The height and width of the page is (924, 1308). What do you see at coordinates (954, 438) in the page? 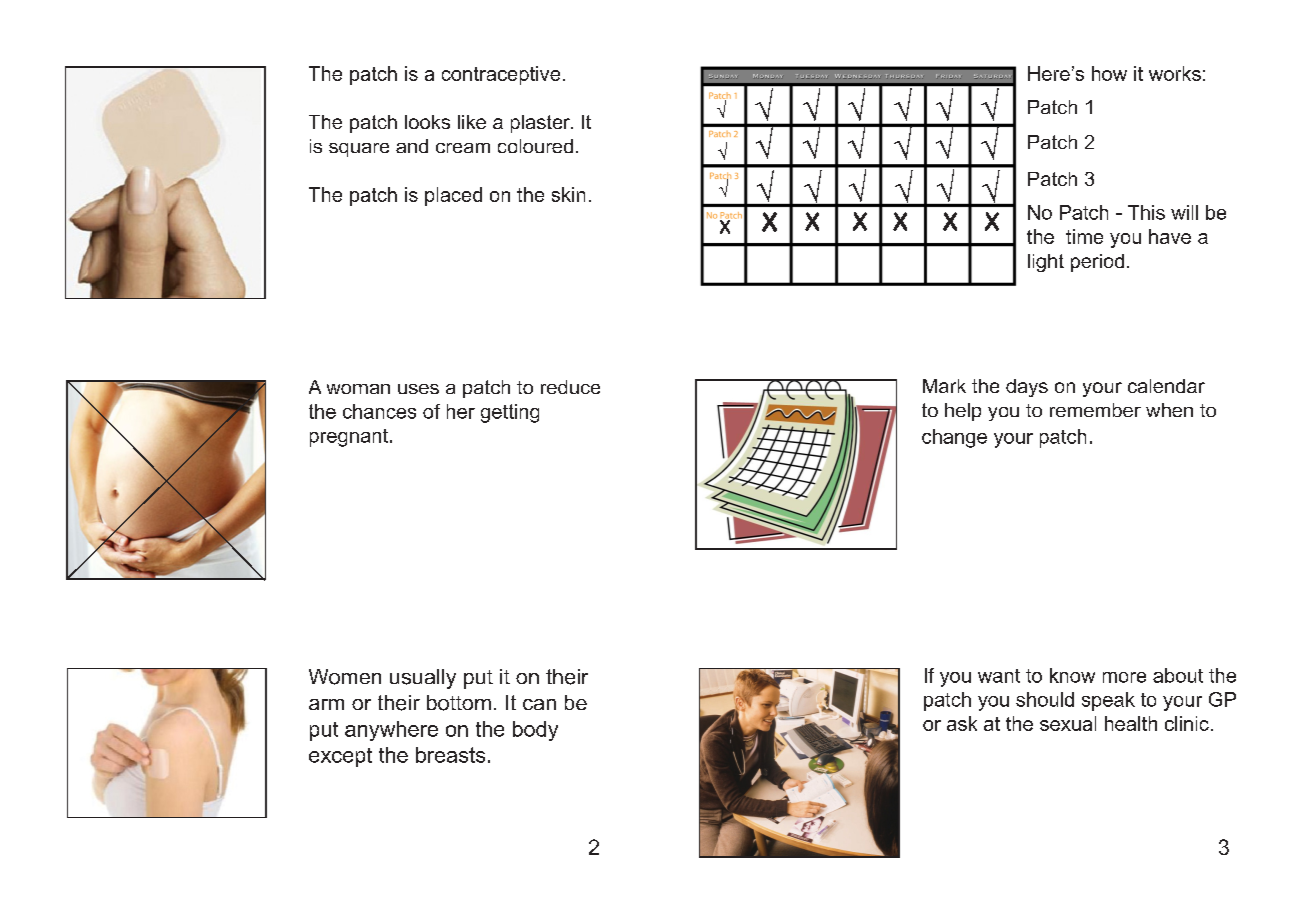
I see `change` at bounding box center [954, 438].
